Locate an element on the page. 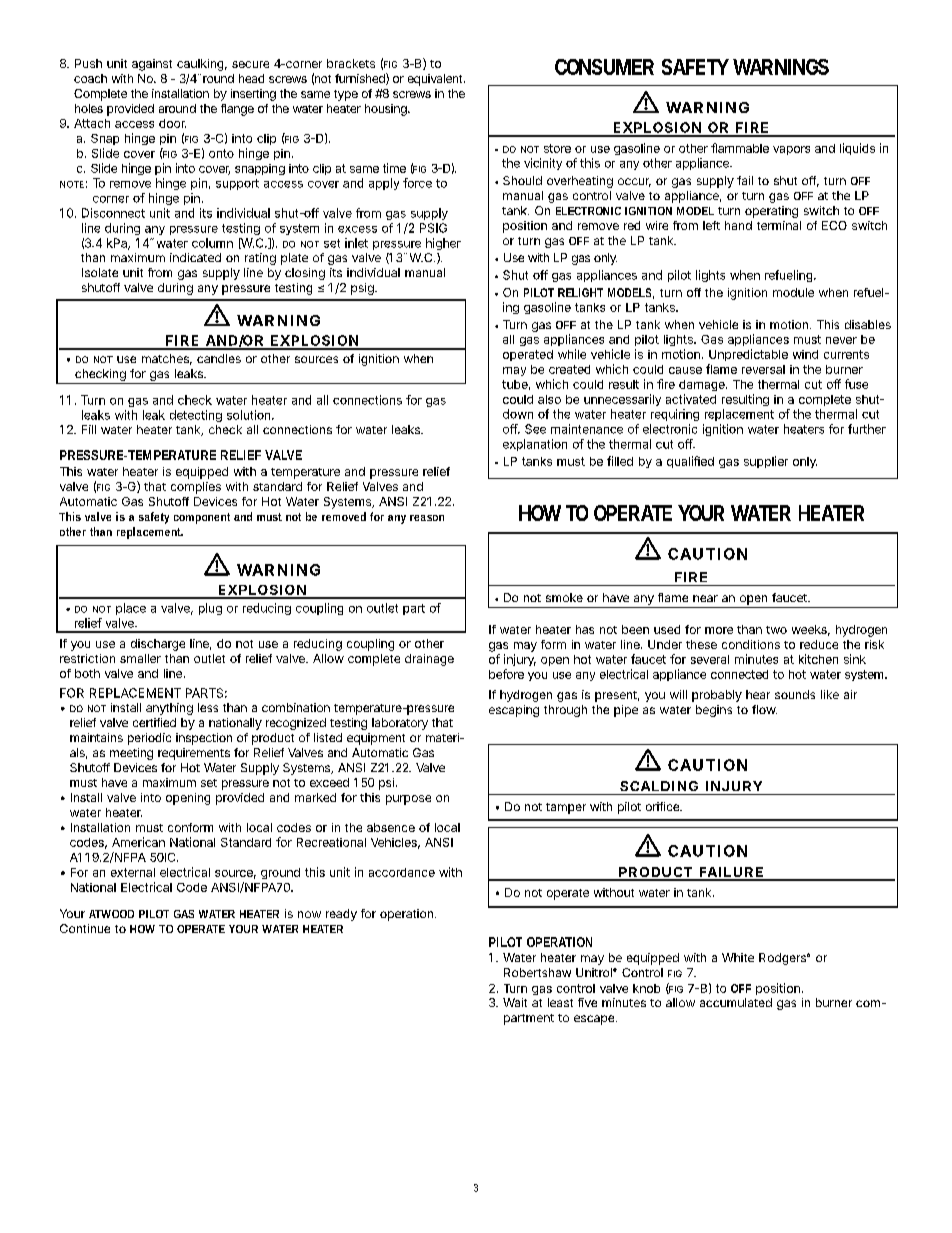 This document has width=952, height=1233. equivalent is located at coordinates (436, 80).
